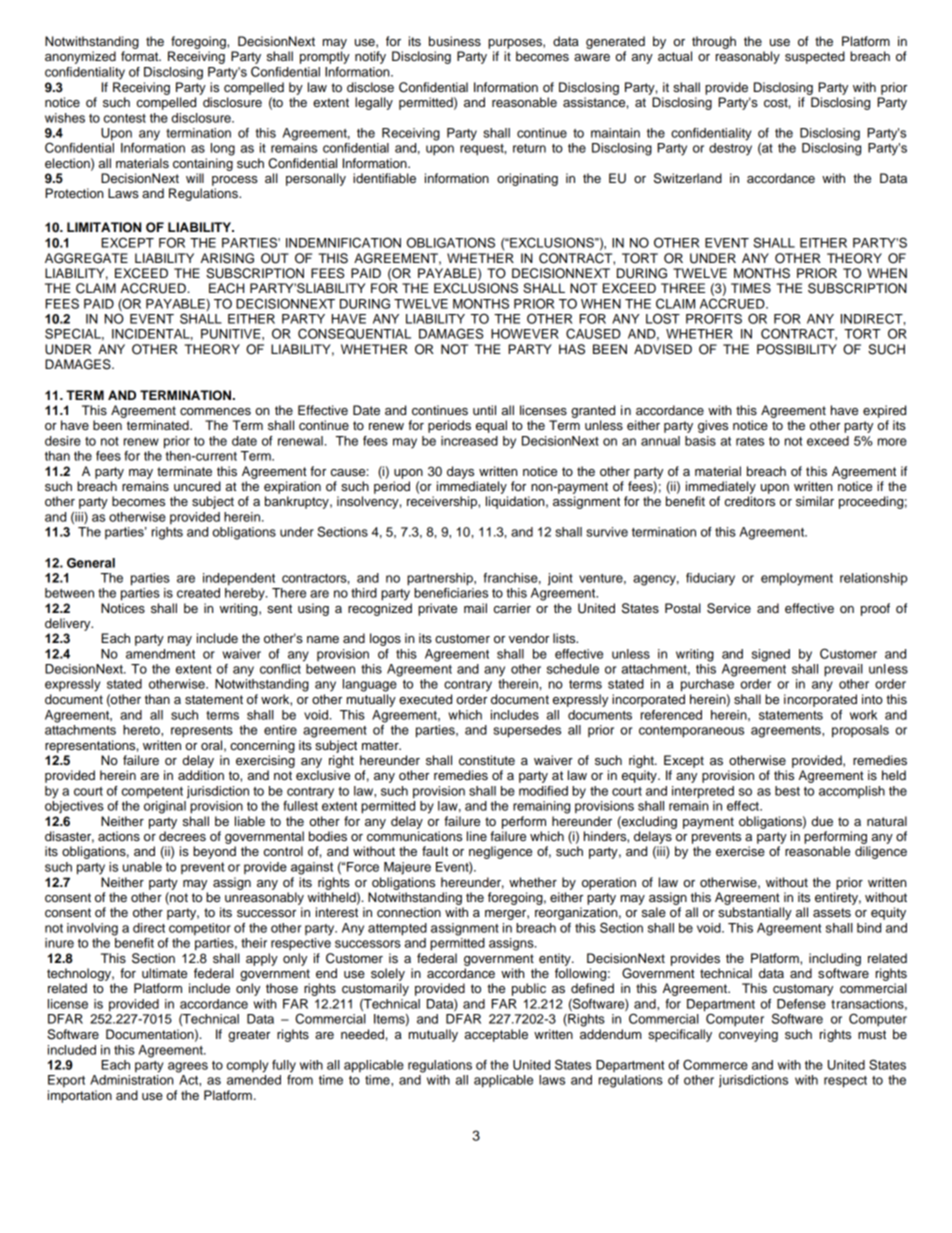 This screenshot has height=1233, width=952. I want to click on created, so click(198, 593).
